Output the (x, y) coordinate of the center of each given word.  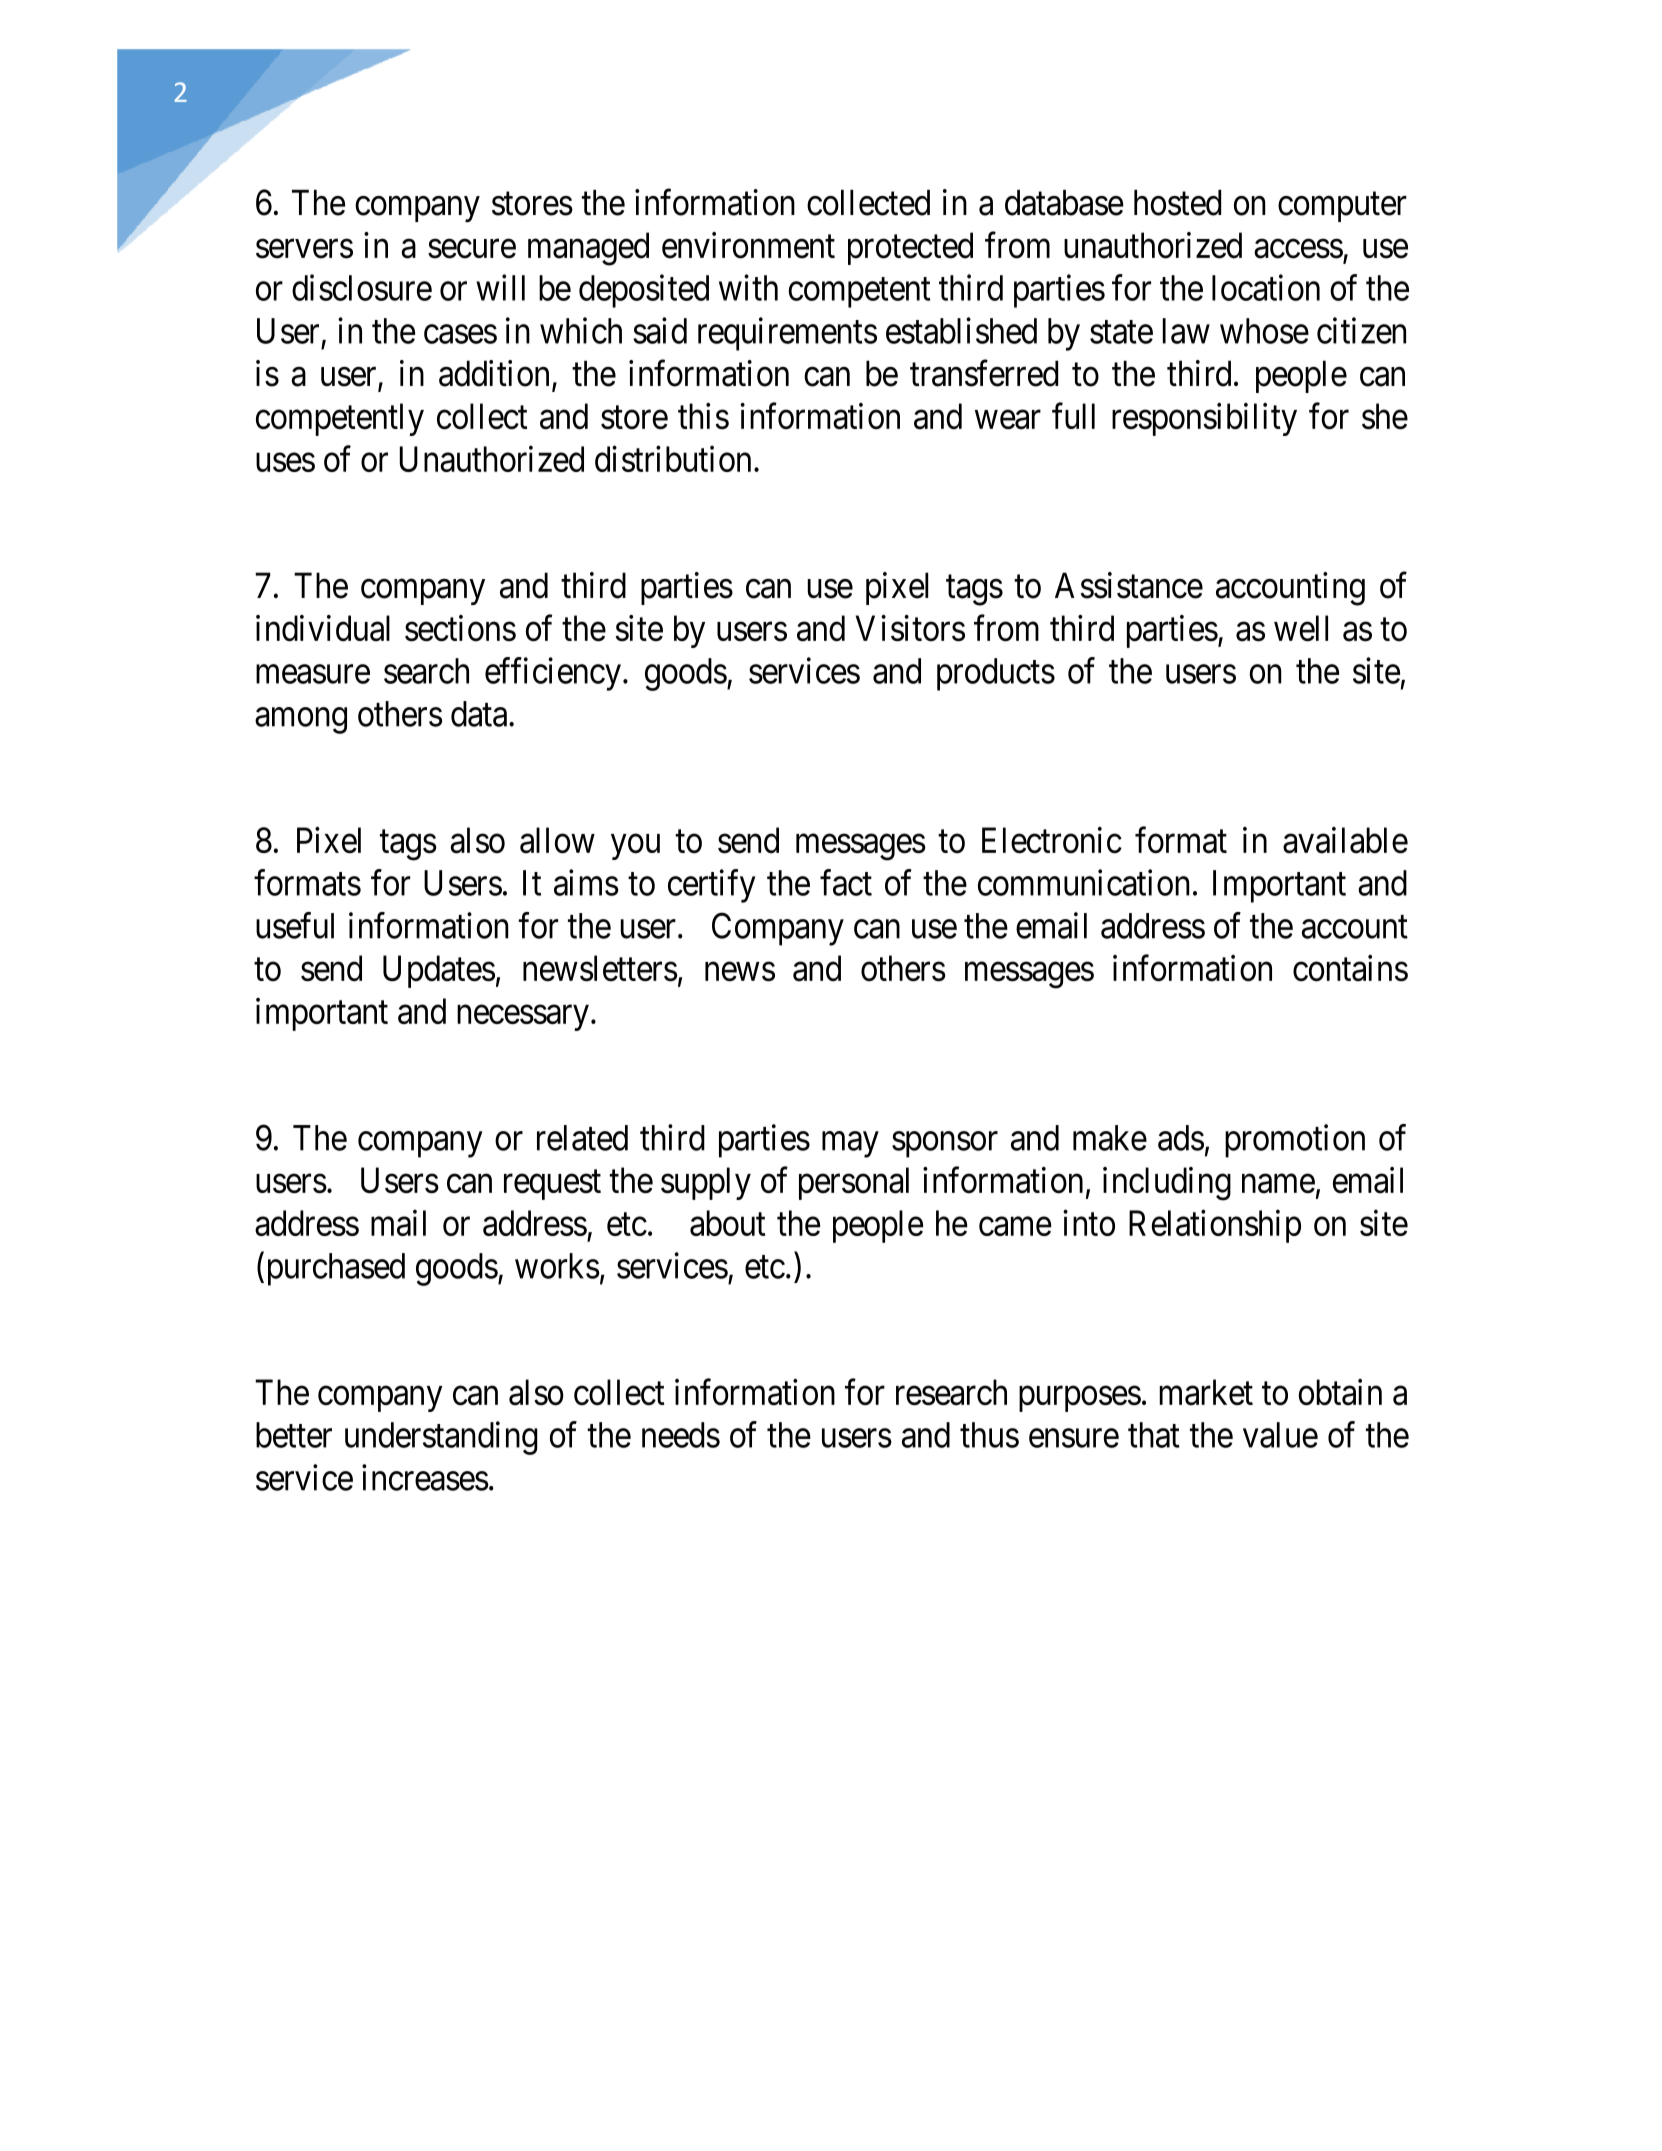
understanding (441, 1438)
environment (748, 245)
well (1301, 628)
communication (1084, 882)
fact (846, 882)
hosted (1177, 203)
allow (557, 840)
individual (323, 628)
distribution (673, 459)
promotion (1295, 1141)
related (582, 1138)
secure (472, 249)
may (850, 1145)
